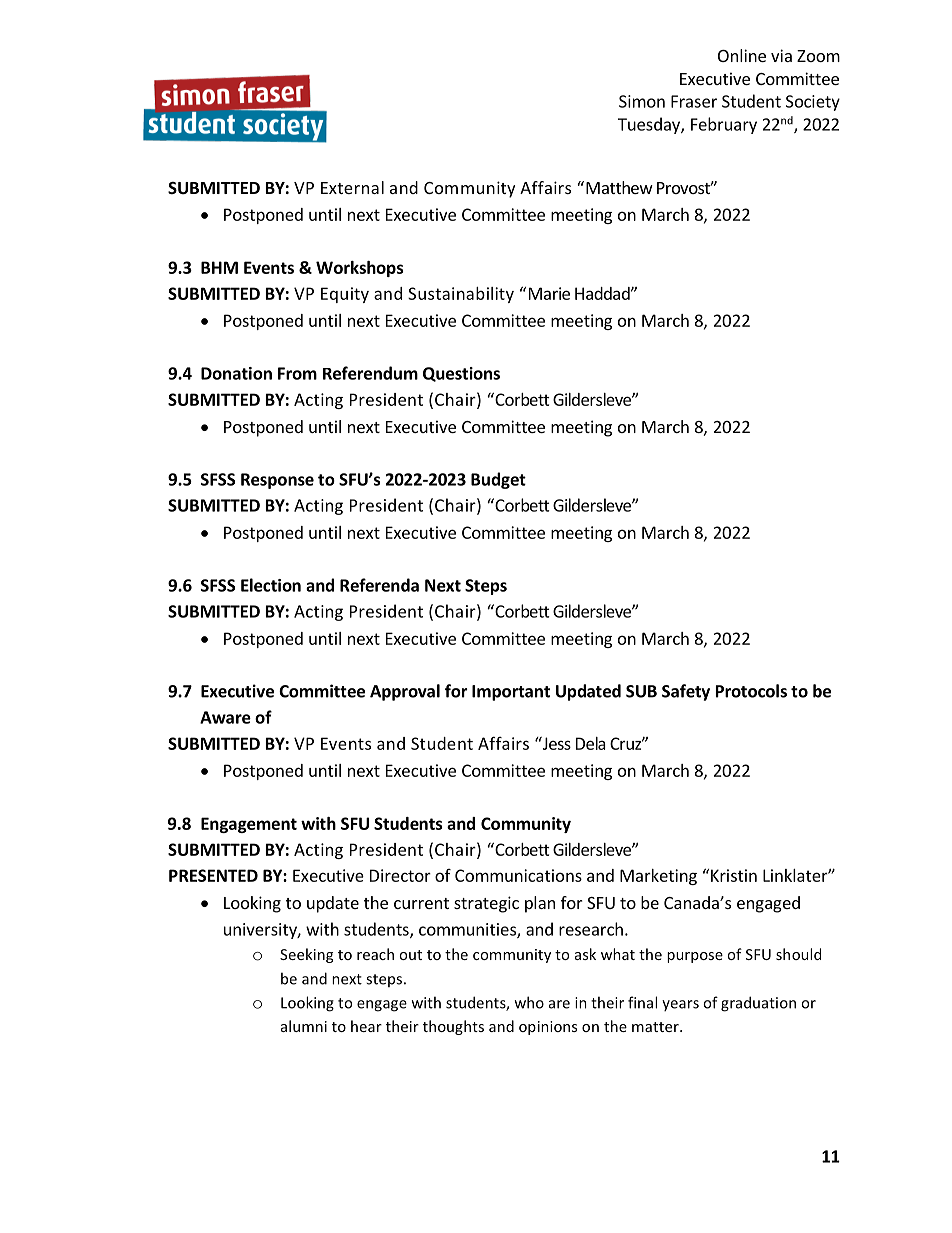 Image resolution: width=952 pixels, height=1233 pixels. Describe the element at coordinates (591, 743) in the document. I see `Dela` at that location.
